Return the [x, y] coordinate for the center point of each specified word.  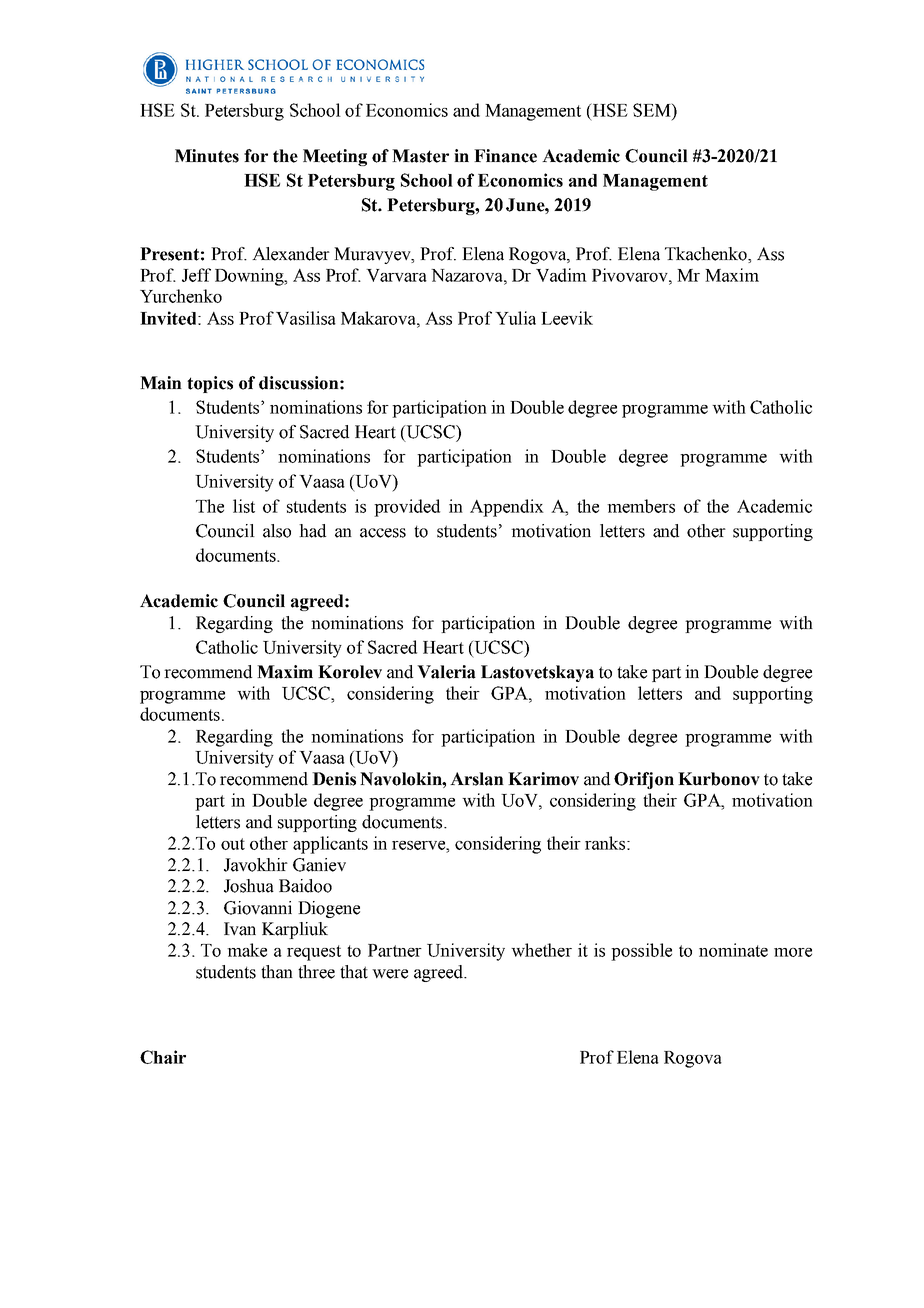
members [641, 506]
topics [210, 384]
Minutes [207, 156]
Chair [163, 1057]
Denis [334, 779]
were [390, 974]
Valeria [446, 672]
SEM [653, 110]
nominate [733, 950]
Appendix [507, 508]
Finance [505, 156]
